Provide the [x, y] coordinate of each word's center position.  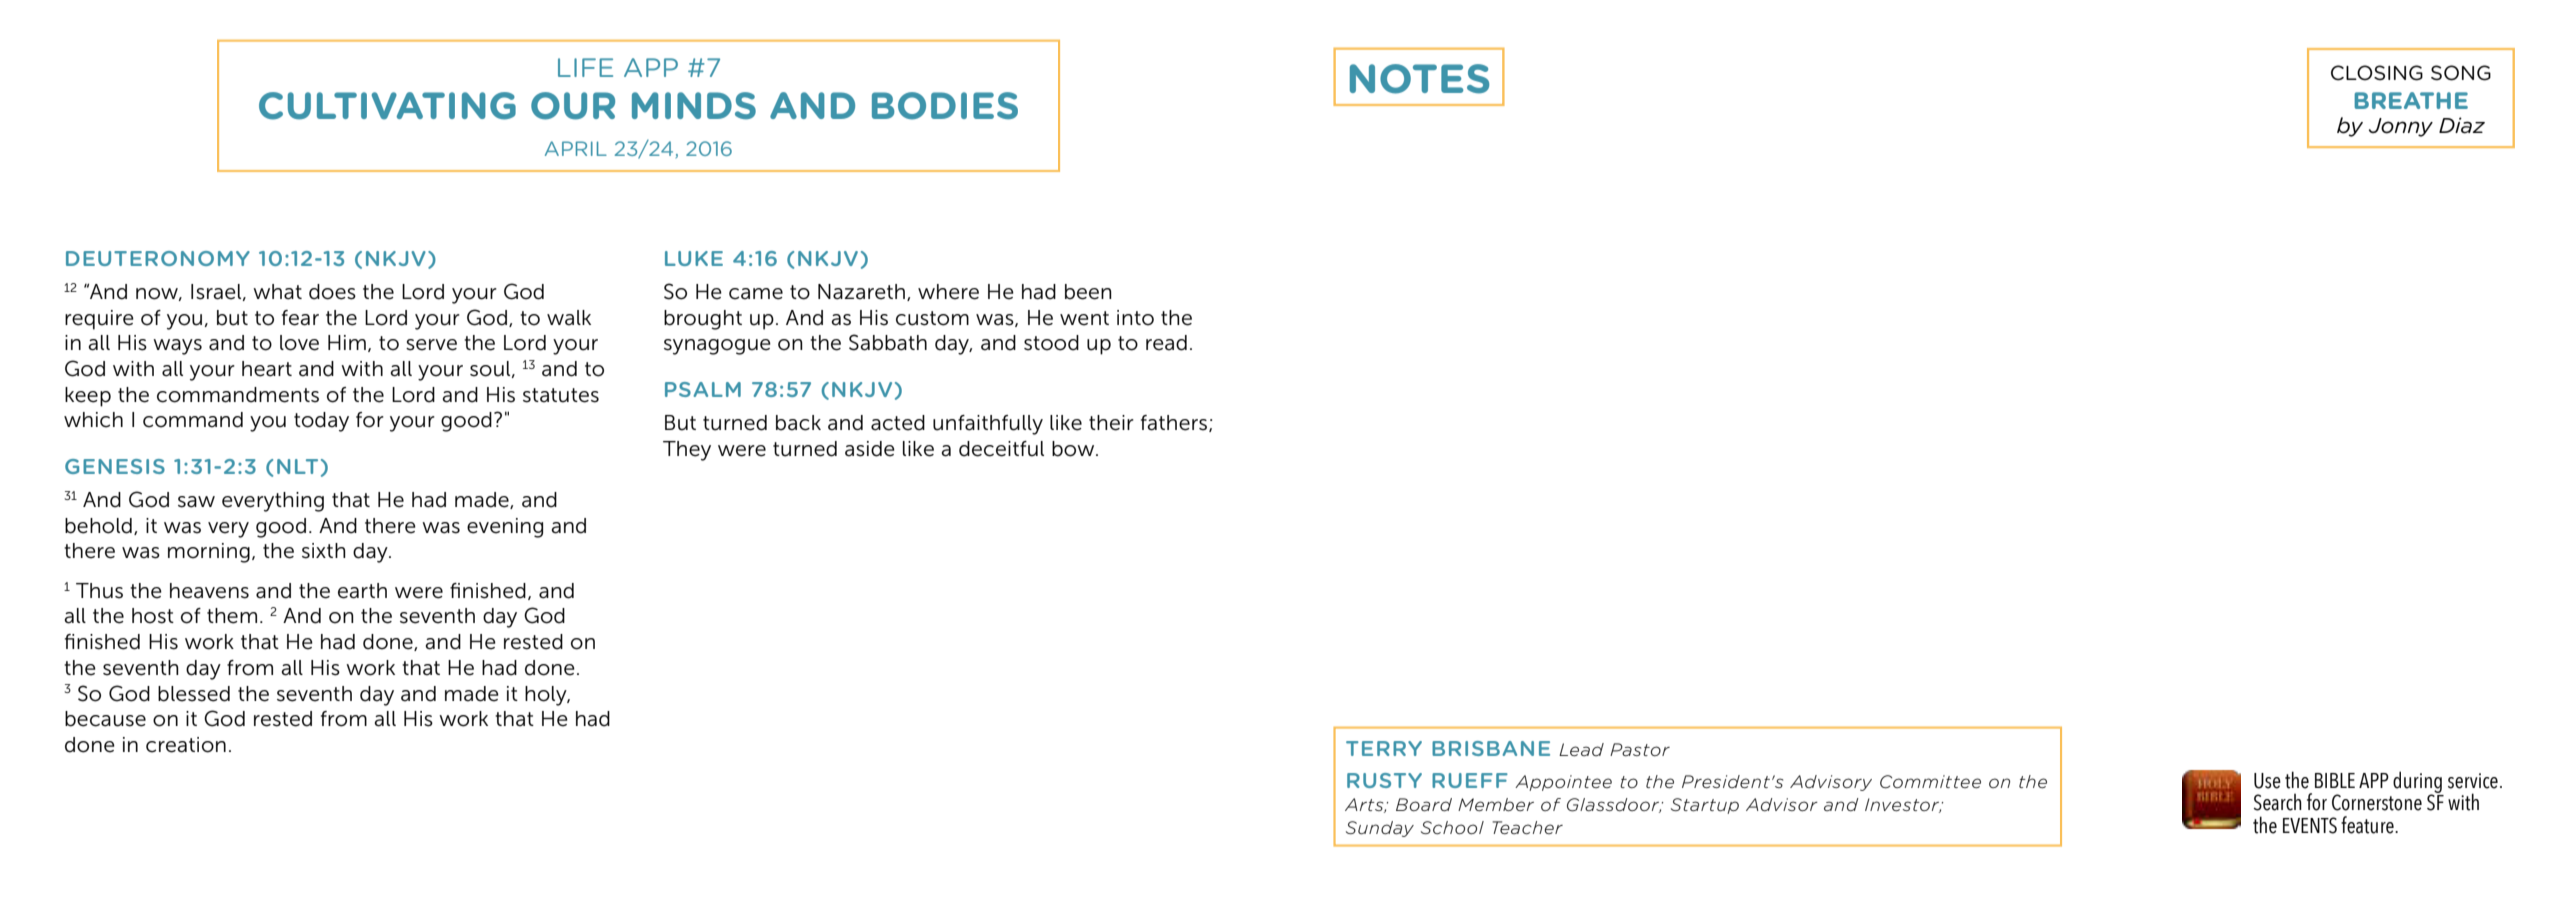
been [1088, 292]
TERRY [1384, 748]
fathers [1175, 423]
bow [1074, 449]
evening [505, 528]
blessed [194, 694]
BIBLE [2335, 780]
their [1111, 423]
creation [186, 745]
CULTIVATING [387, 106]
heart [267, 369]
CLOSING [2377, 73]
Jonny [2401, 127]
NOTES [1419, 79]
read [1166, 343]
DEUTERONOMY [158, 258]
